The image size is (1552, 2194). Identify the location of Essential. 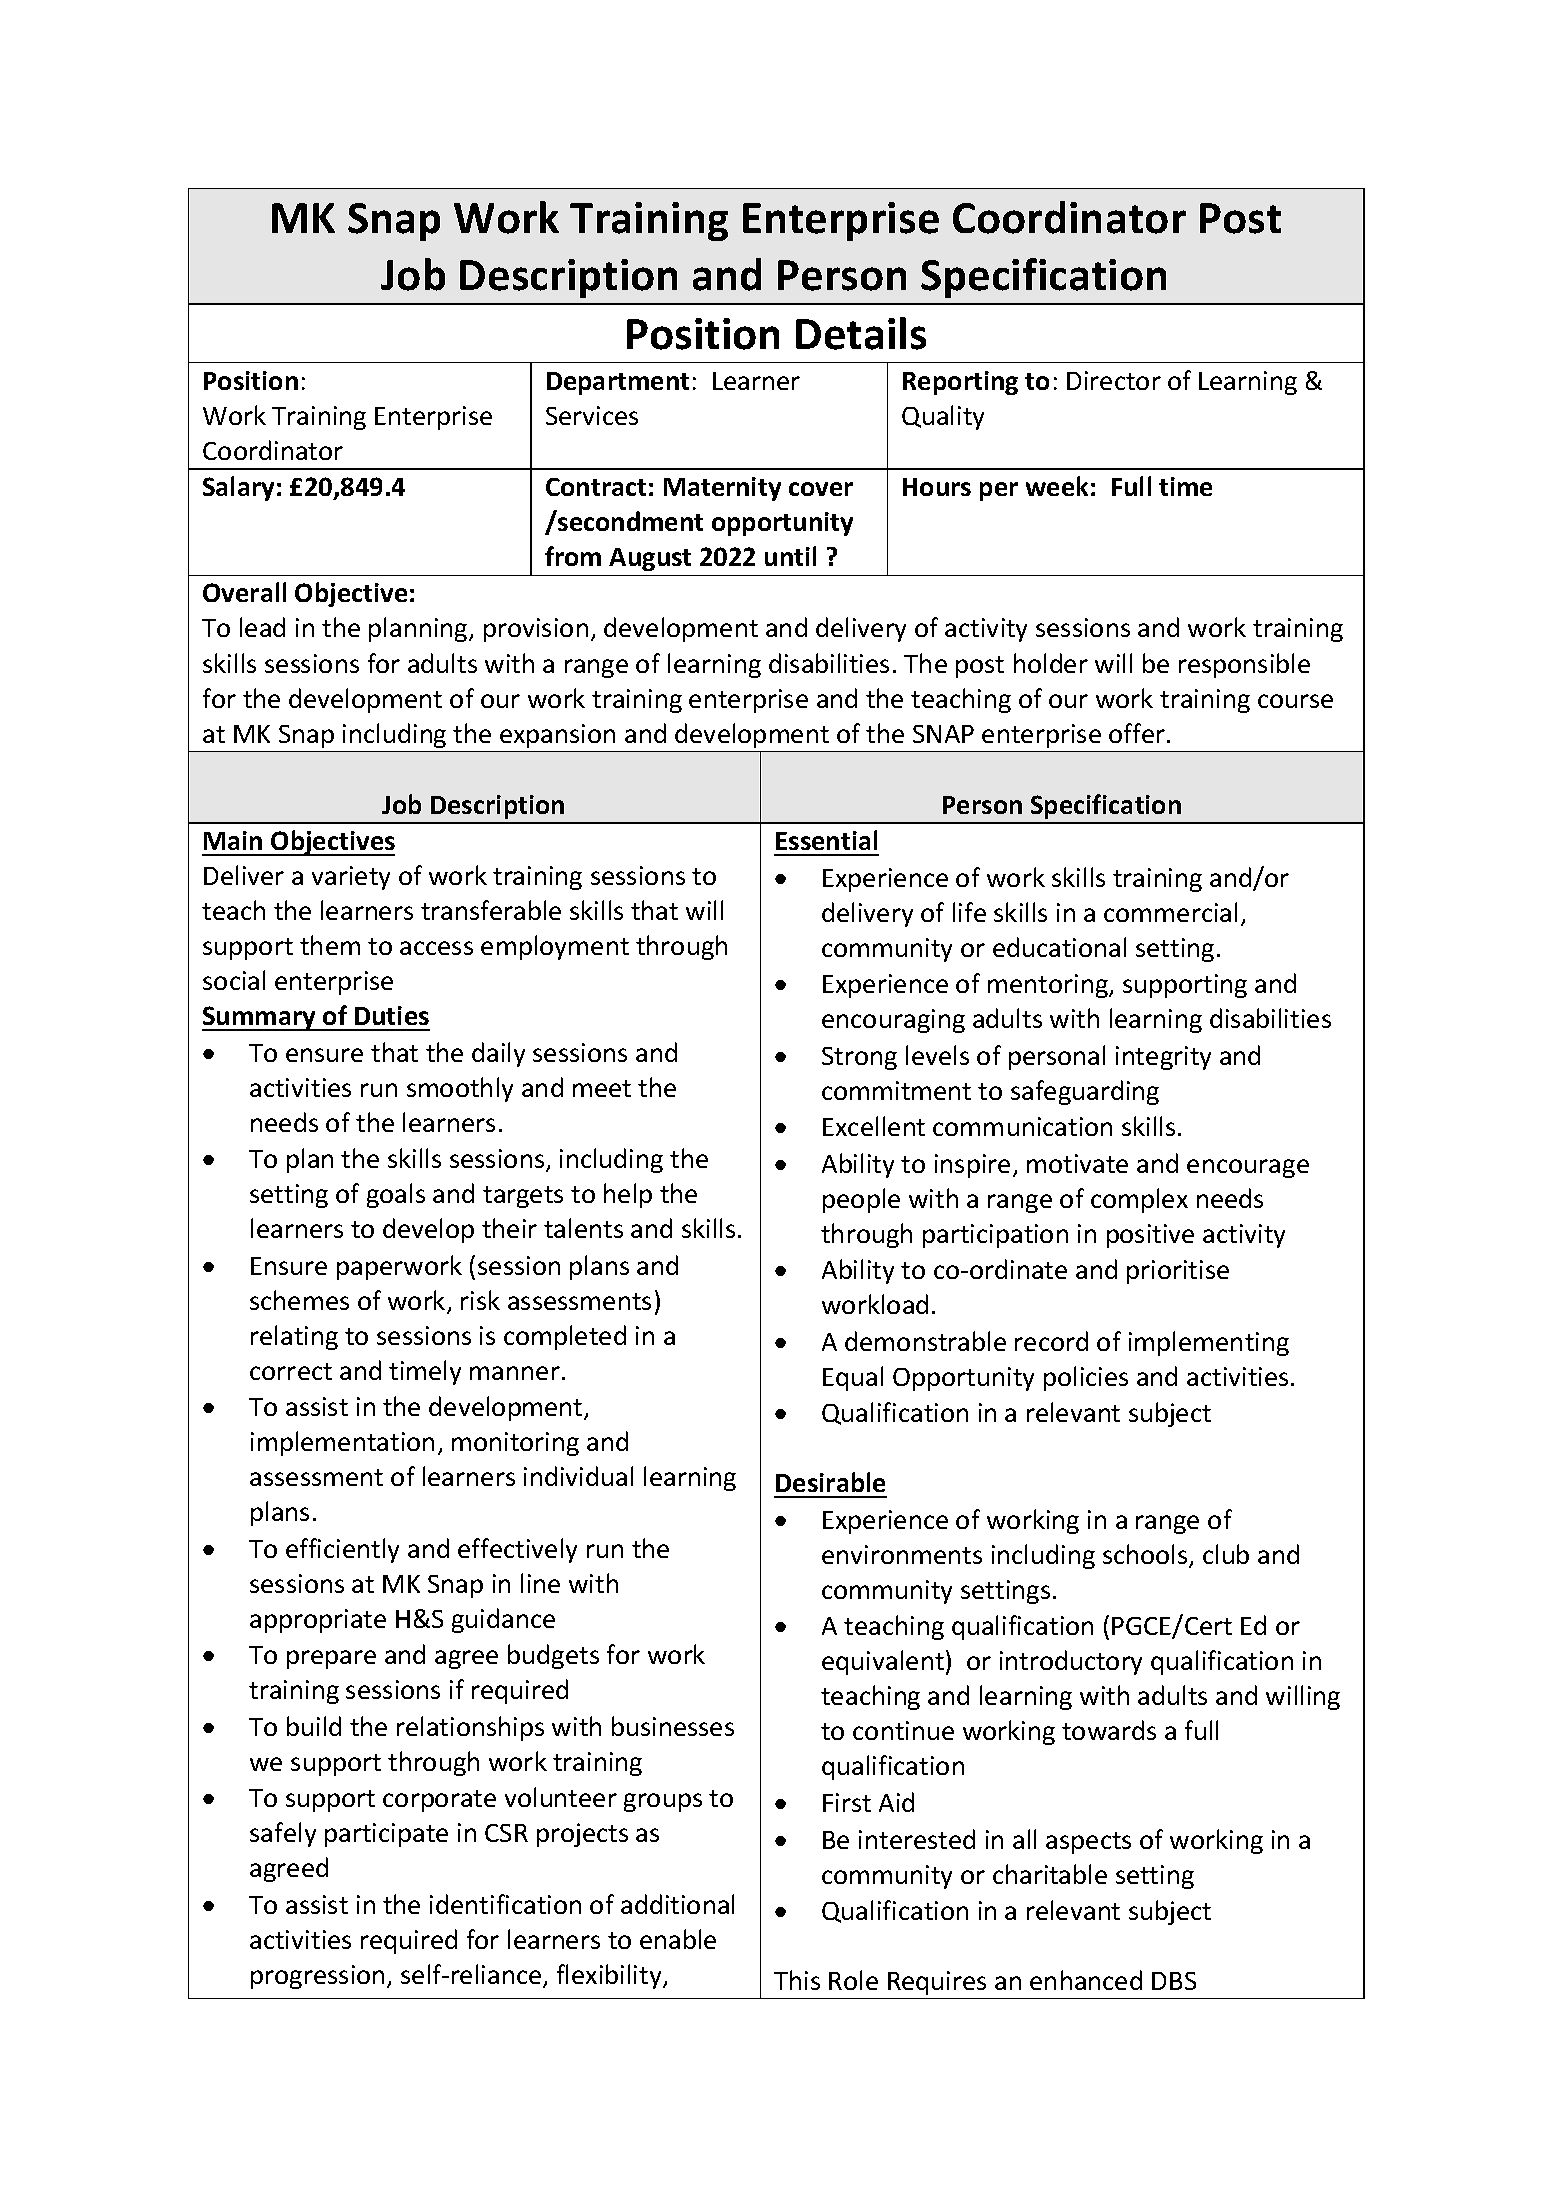
(826, 840).
